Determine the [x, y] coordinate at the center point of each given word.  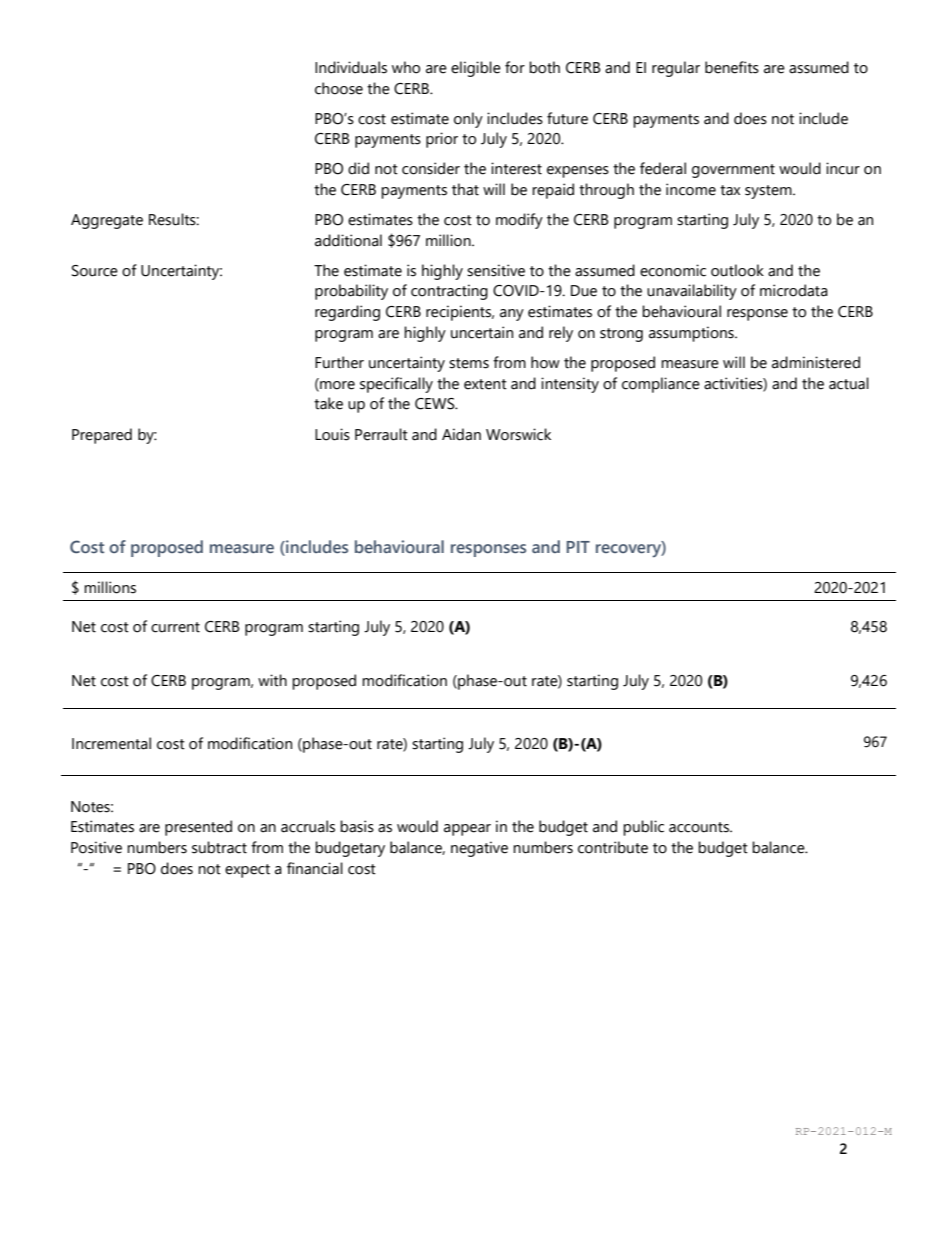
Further [339, 362]
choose [339, 88]
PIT [578, 547]
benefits [732, 67]
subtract [219, 847]
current [175, 627]
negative [479, 849]
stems [469, 363]
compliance [661, 385]
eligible [476, 69]
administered [816, 362]
